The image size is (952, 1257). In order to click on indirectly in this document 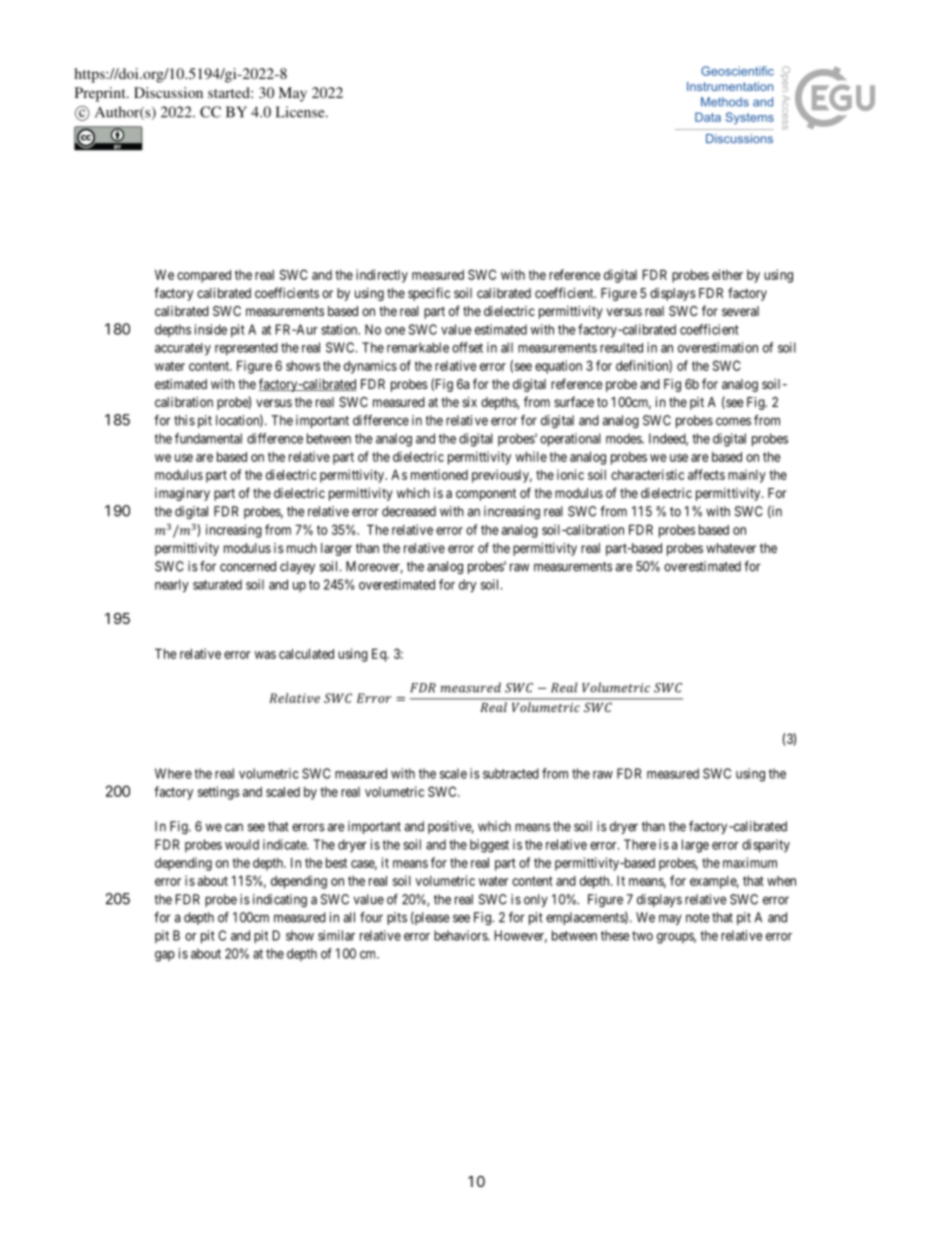, I will do `click(382, 276)`.
